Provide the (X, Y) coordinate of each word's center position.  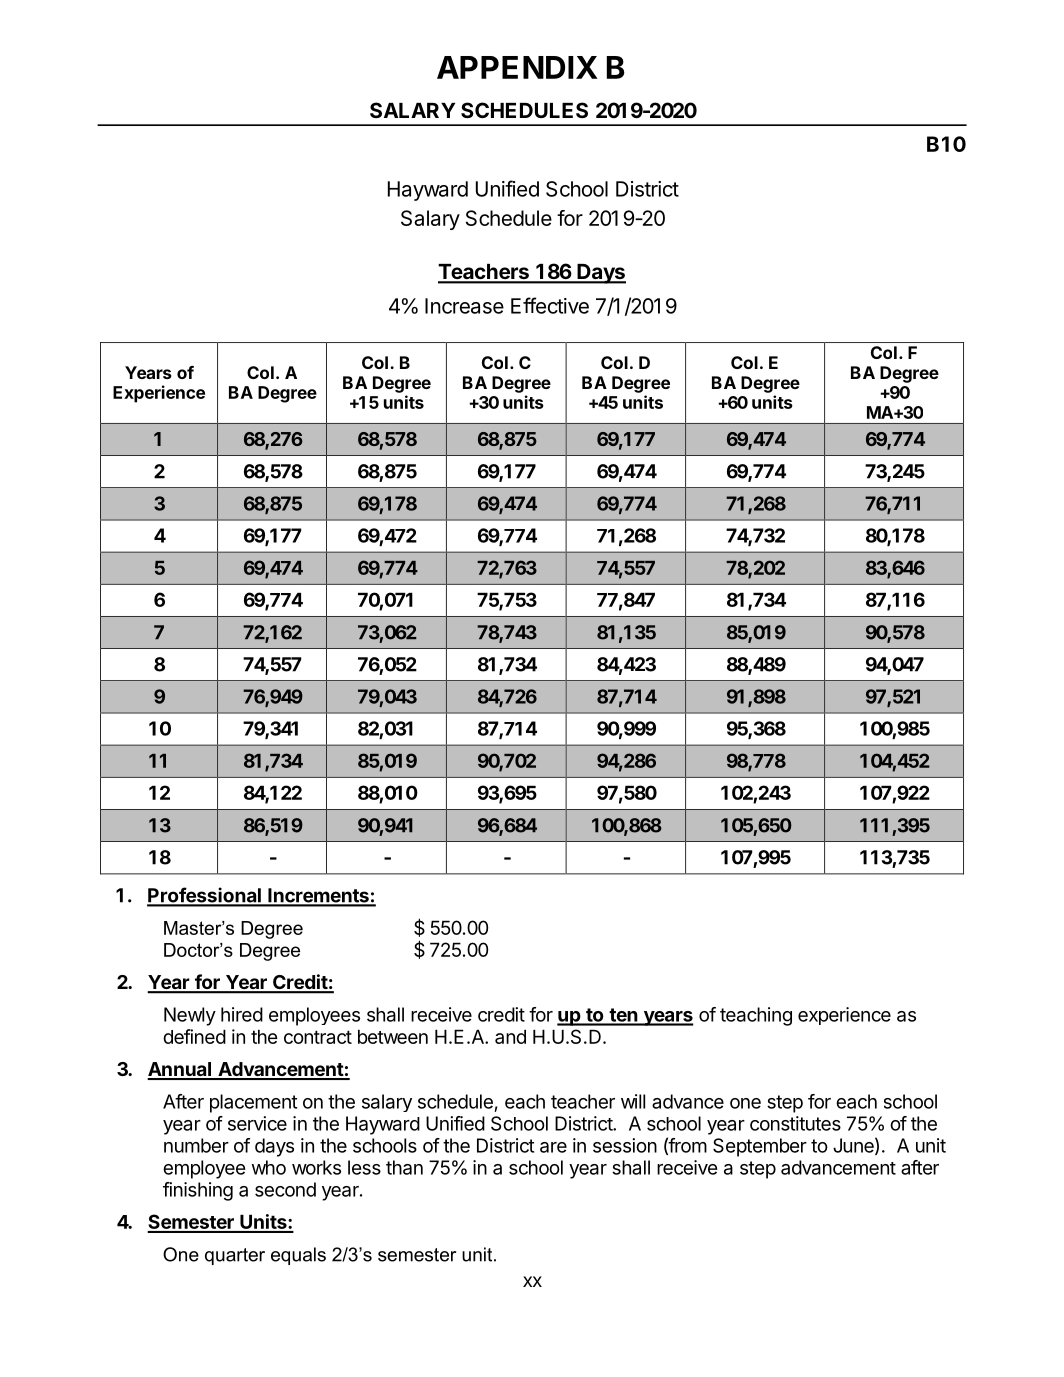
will (633, 1101)
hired (242, 1014)
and (510, 1036)
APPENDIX (517, 67)
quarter (235, 1256)
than (404, 1167)
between (393, 1036)
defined (194, 1036)
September (760, 1147)
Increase (464, 306)
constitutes (795, 1123)
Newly (190, 1016)
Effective (550, 305)
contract (318, 1037)
